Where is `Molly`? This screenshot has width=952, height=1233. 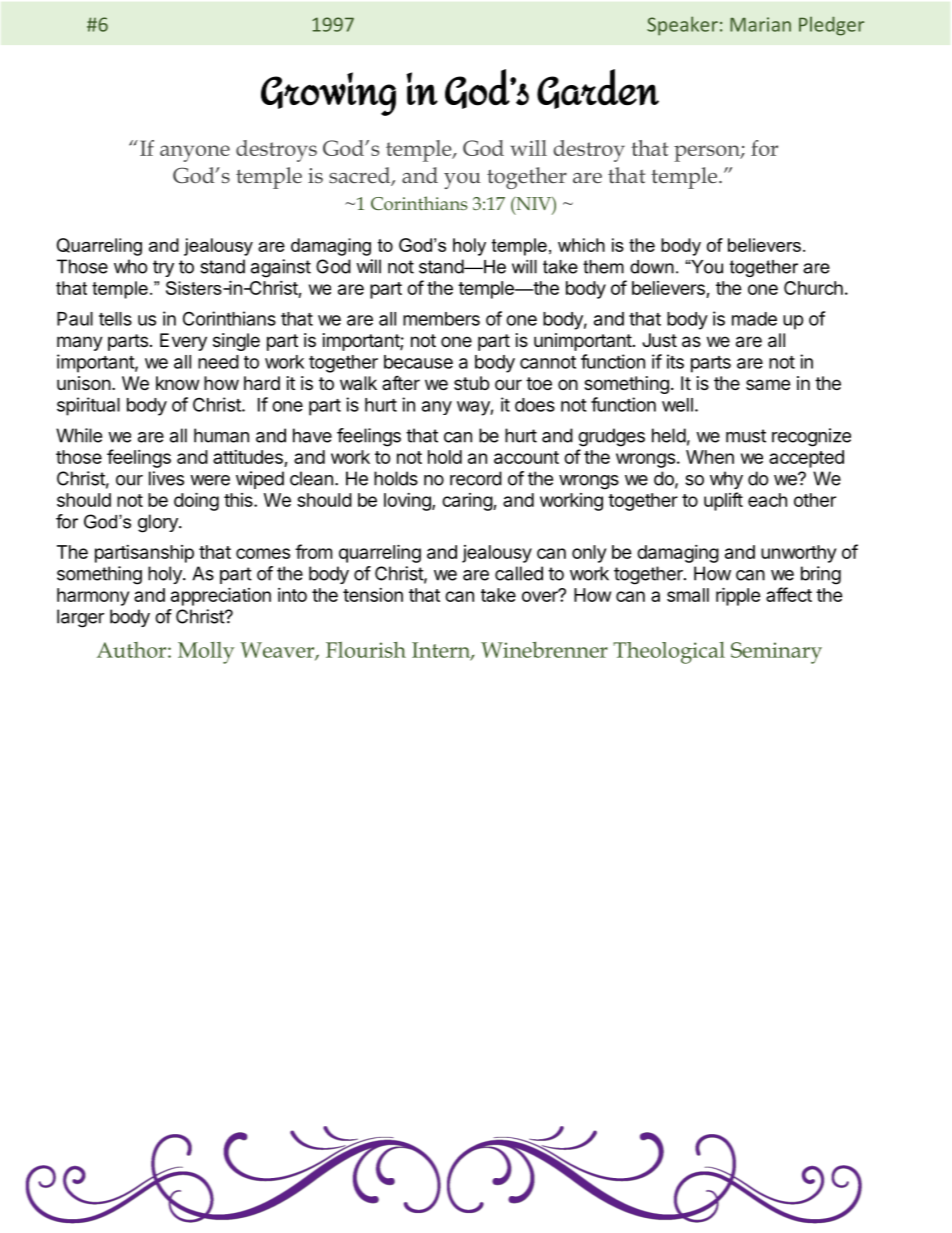 Molly is located at coordinates (206, 653).
